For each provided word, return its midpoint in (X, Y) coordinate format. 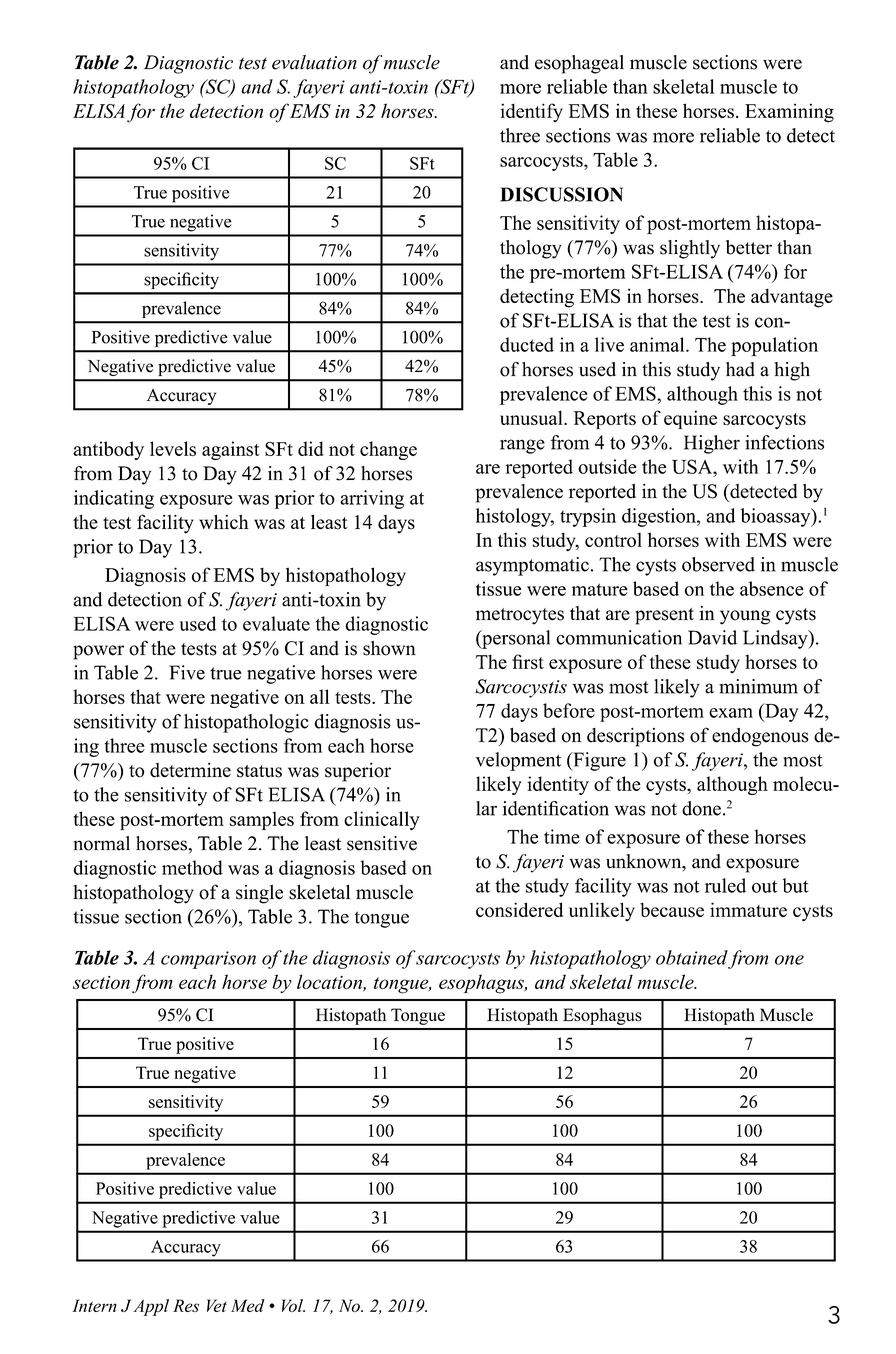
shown (389, 648)
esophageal (579, 64)
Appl (151, 1307)
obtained (692, 957)
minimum (758, 686)
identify (532, 112)
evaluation (314, 62)
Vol (293, 1305)
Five (187, 672)
